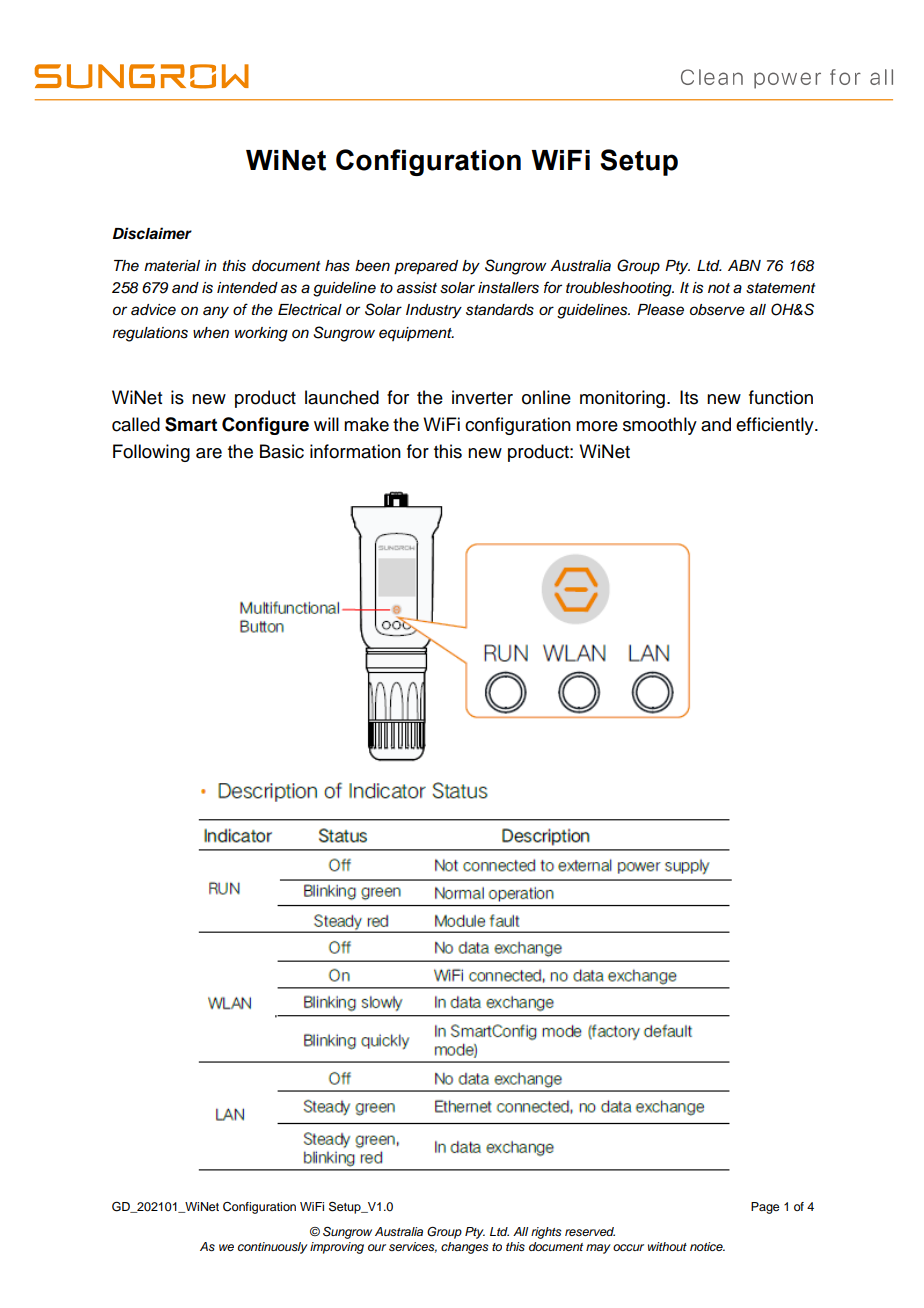 The height and width of the screenshot is (1308, 924). Describe the element at coordinates (282, 451) in the screenshot. I see `Basic` at that location.
